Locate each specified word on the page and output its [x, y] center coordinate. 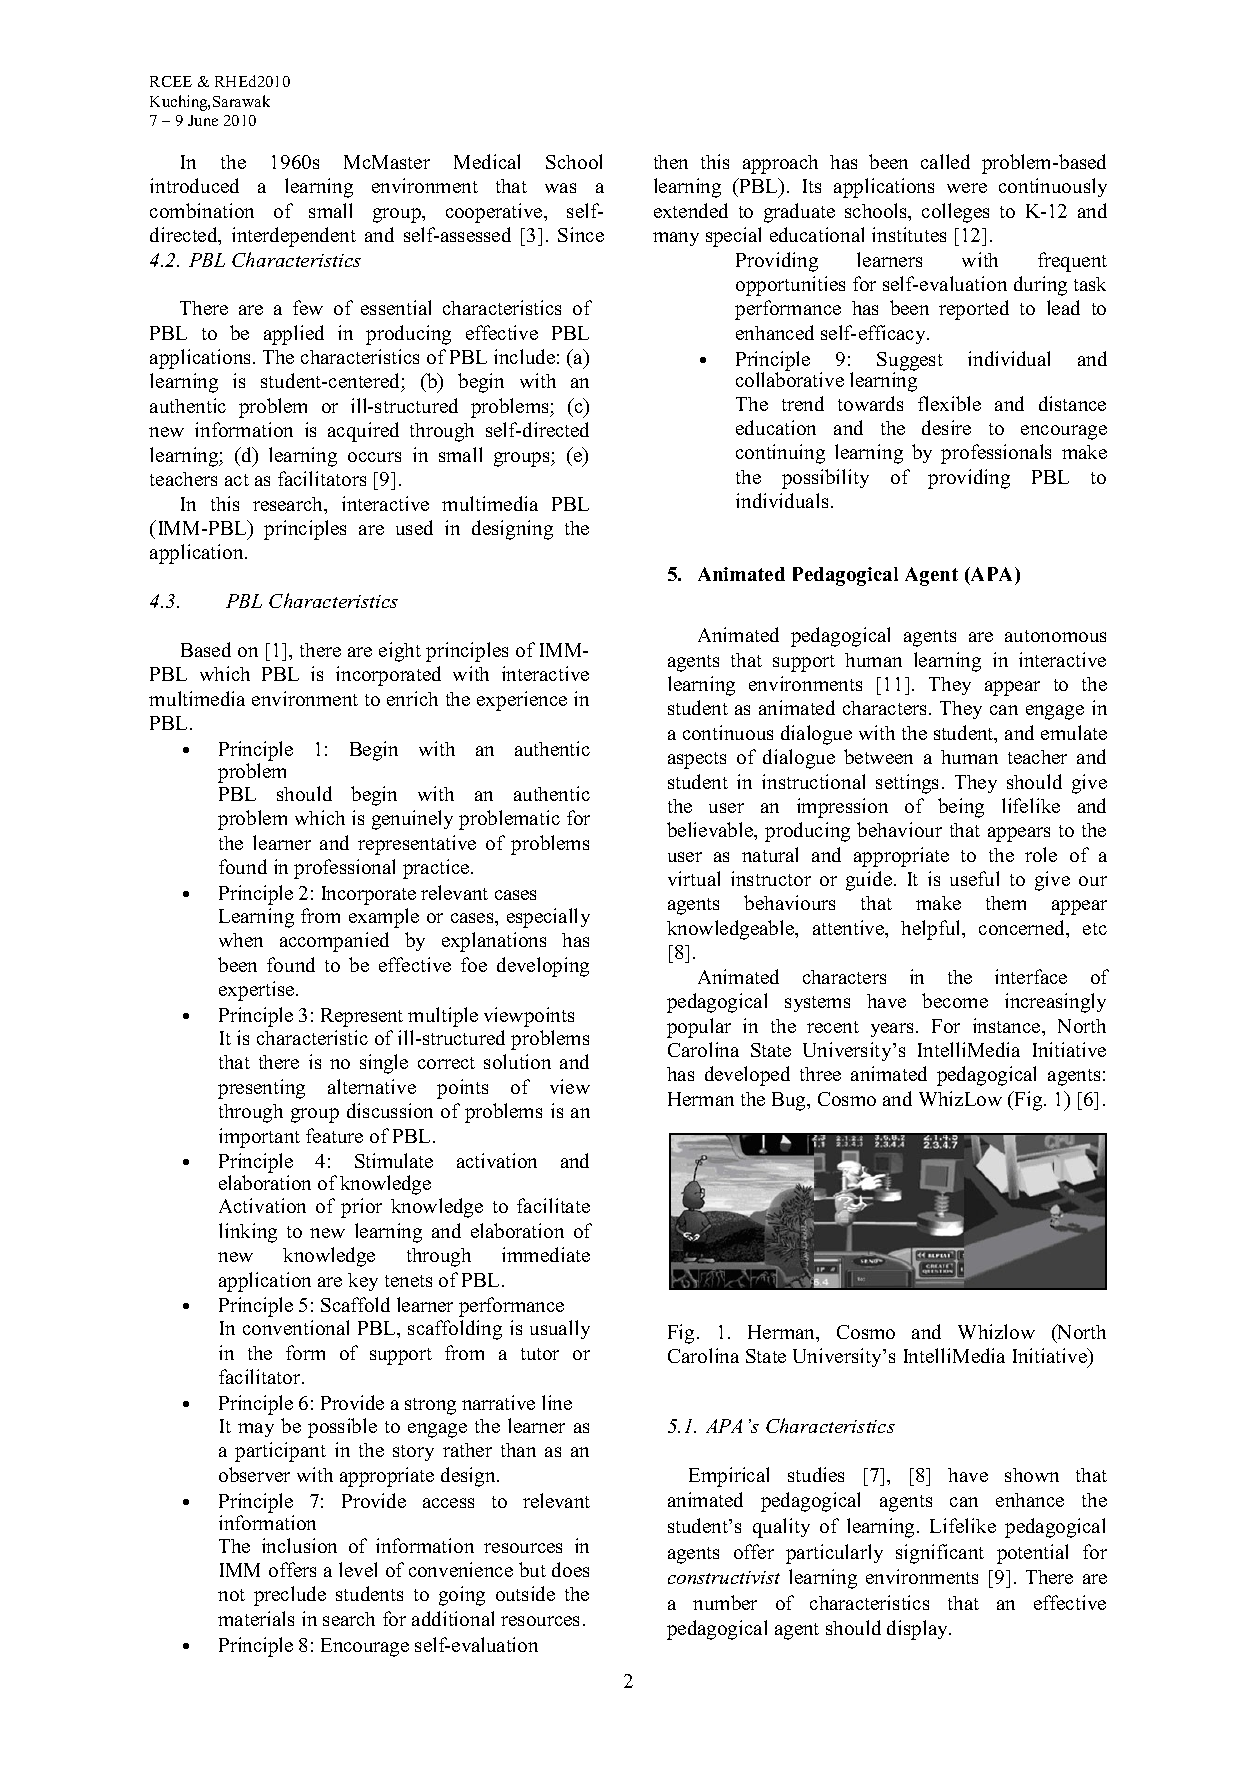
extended [691, 210]
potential [1032, 1554]
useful [974, 878]
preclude [290, 1596]
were [967, 188]
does [570, 1569]
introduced [194, 185]
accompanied [334, 942]
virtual [694, 878]
